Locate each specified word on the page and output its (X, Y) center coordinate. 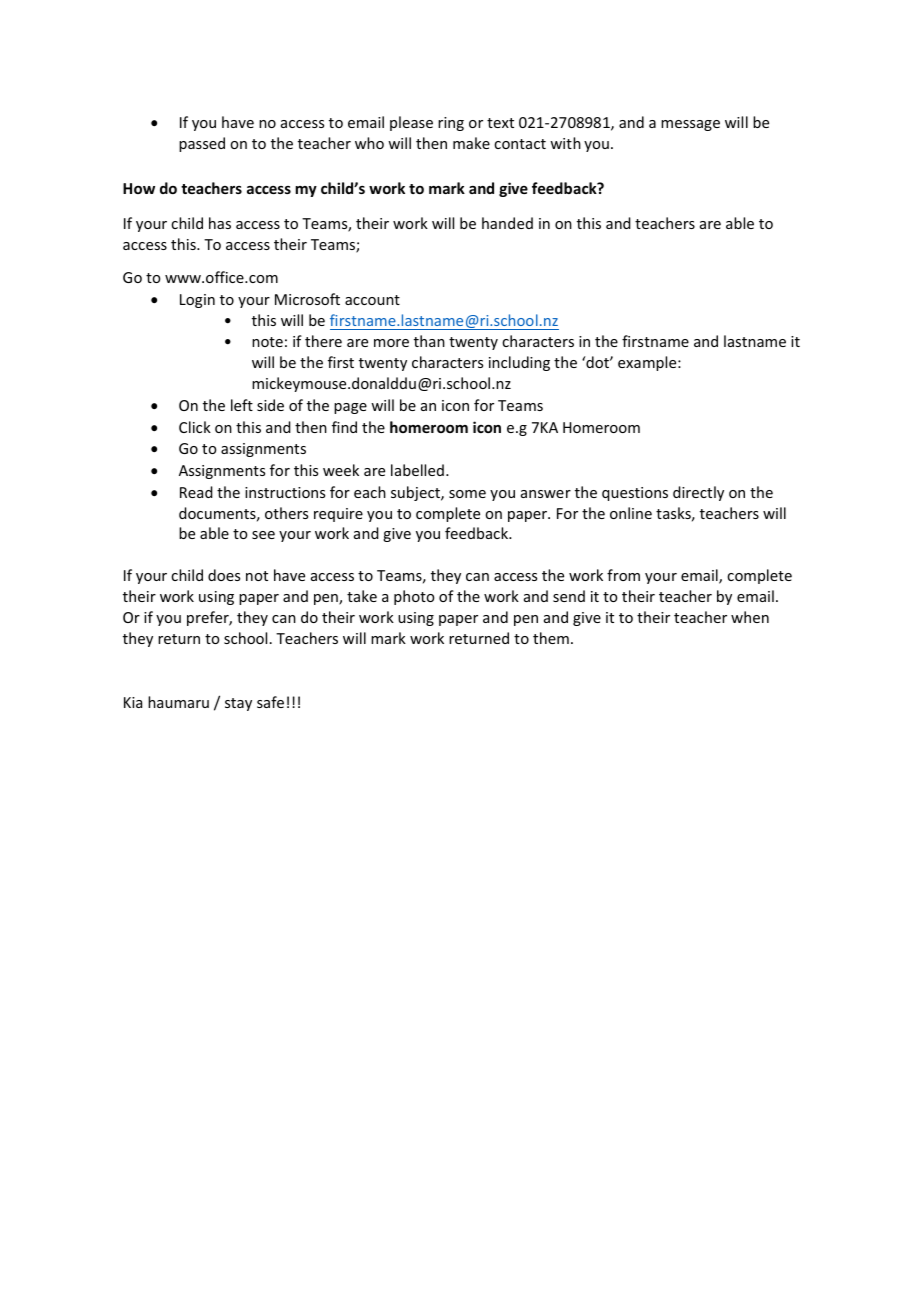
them (551, 638)
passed (202, 144)
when (750, 617)
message (690, 125)
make (471, 143)
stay (238, 704)
